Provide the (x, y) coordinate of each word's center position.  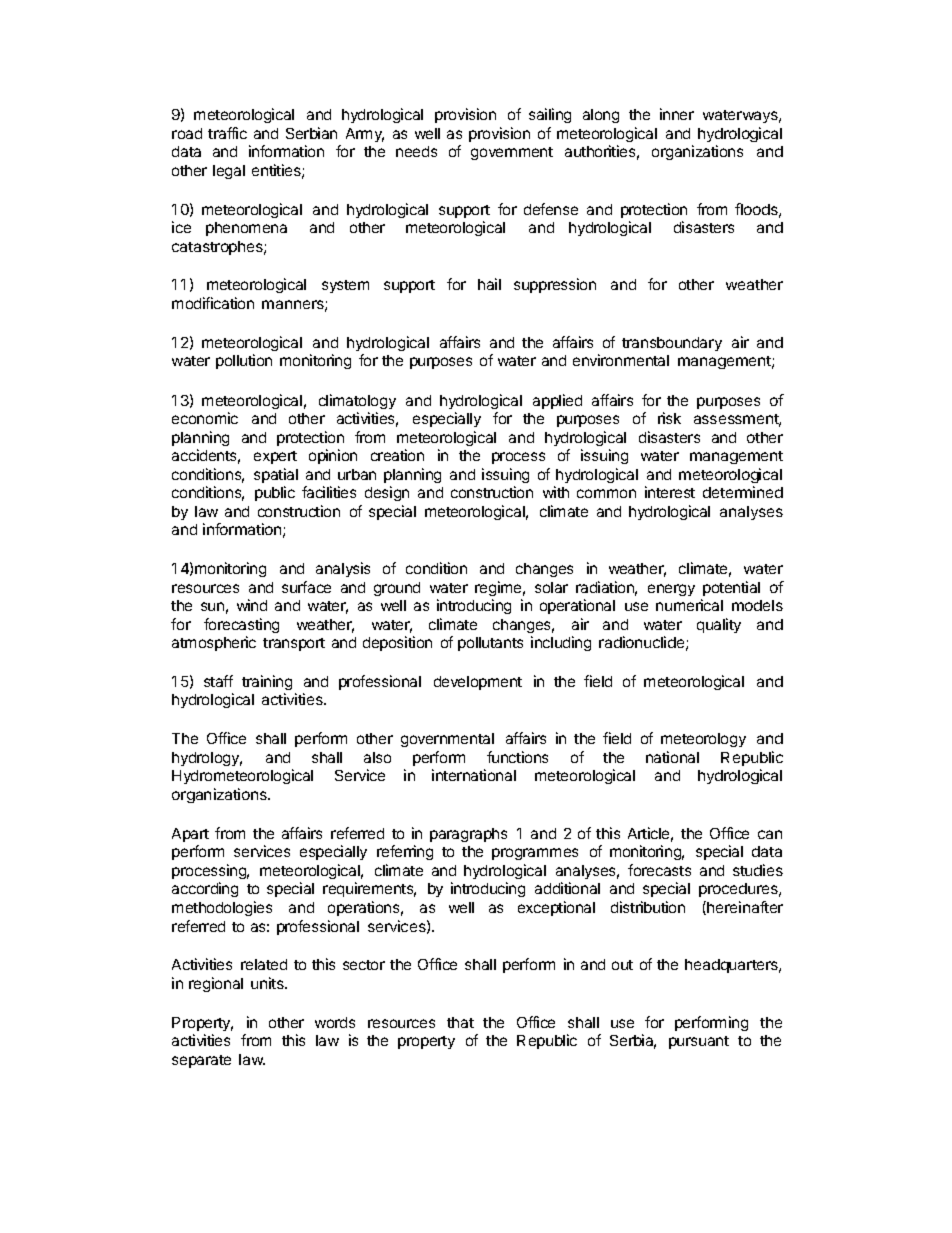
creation (397, 455)
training (267, 682)
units (268, 983)
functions (517, 757)
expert (275, 457)
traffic (227, 133)
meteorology (703, 740)
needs (416, 151)
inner (677, 114)
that (460, 1022)
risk (669, 418)
